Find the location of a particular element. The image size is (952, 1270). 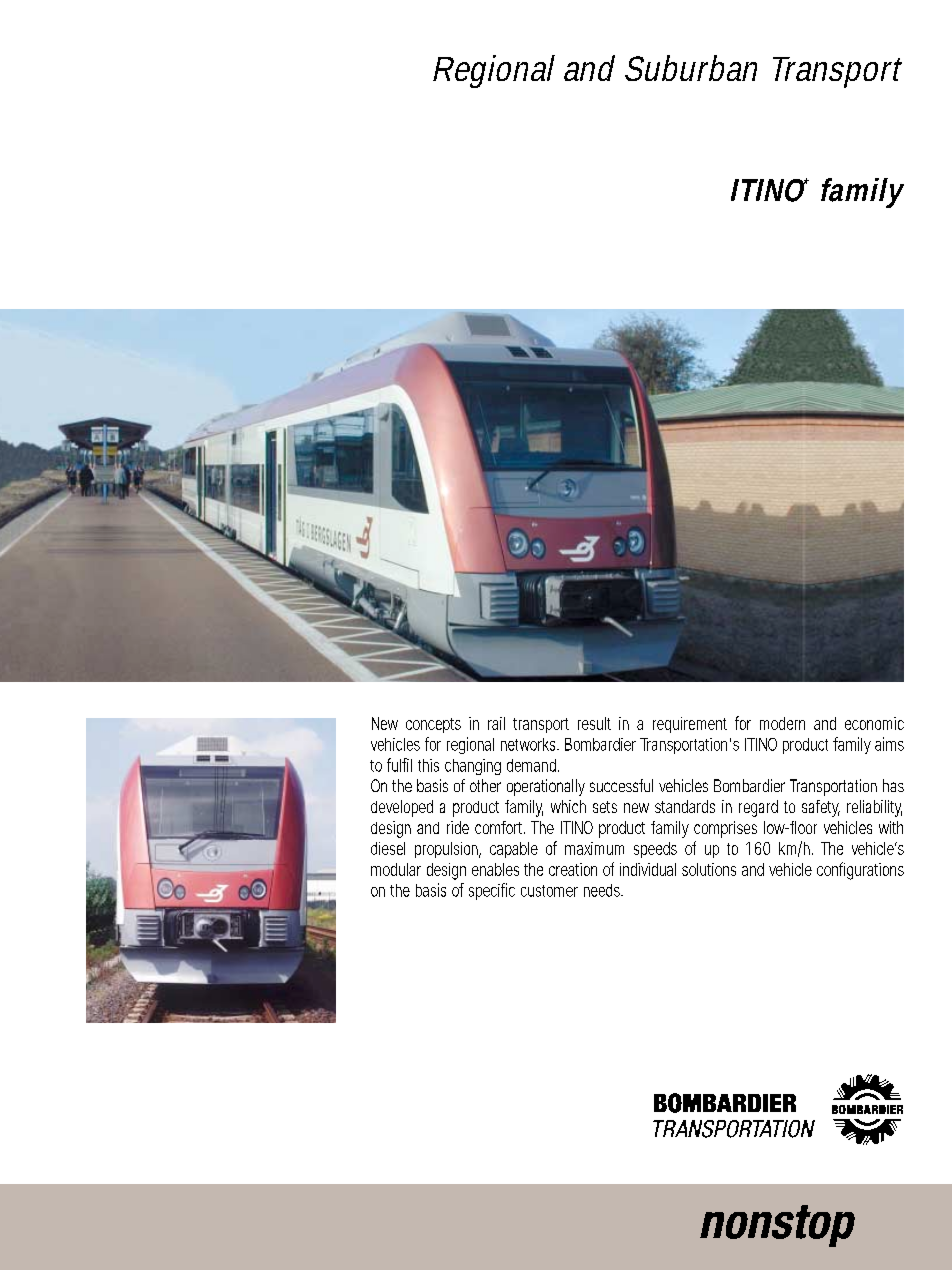

specific is located at coordinates (492, 891).
